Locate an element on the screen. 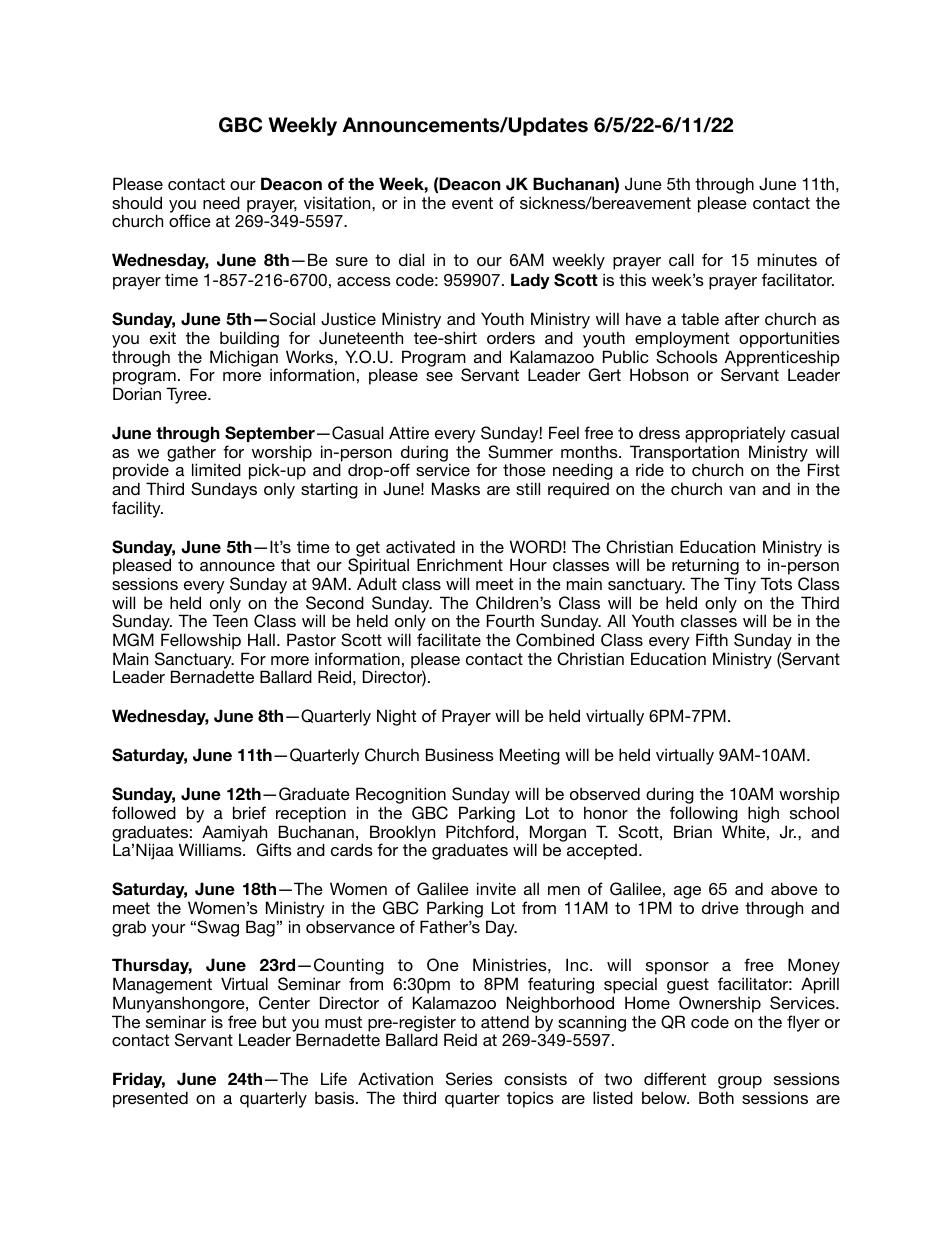 This screenshot has height=1233, width=952. minutes is located at coordinates (787, 259).
